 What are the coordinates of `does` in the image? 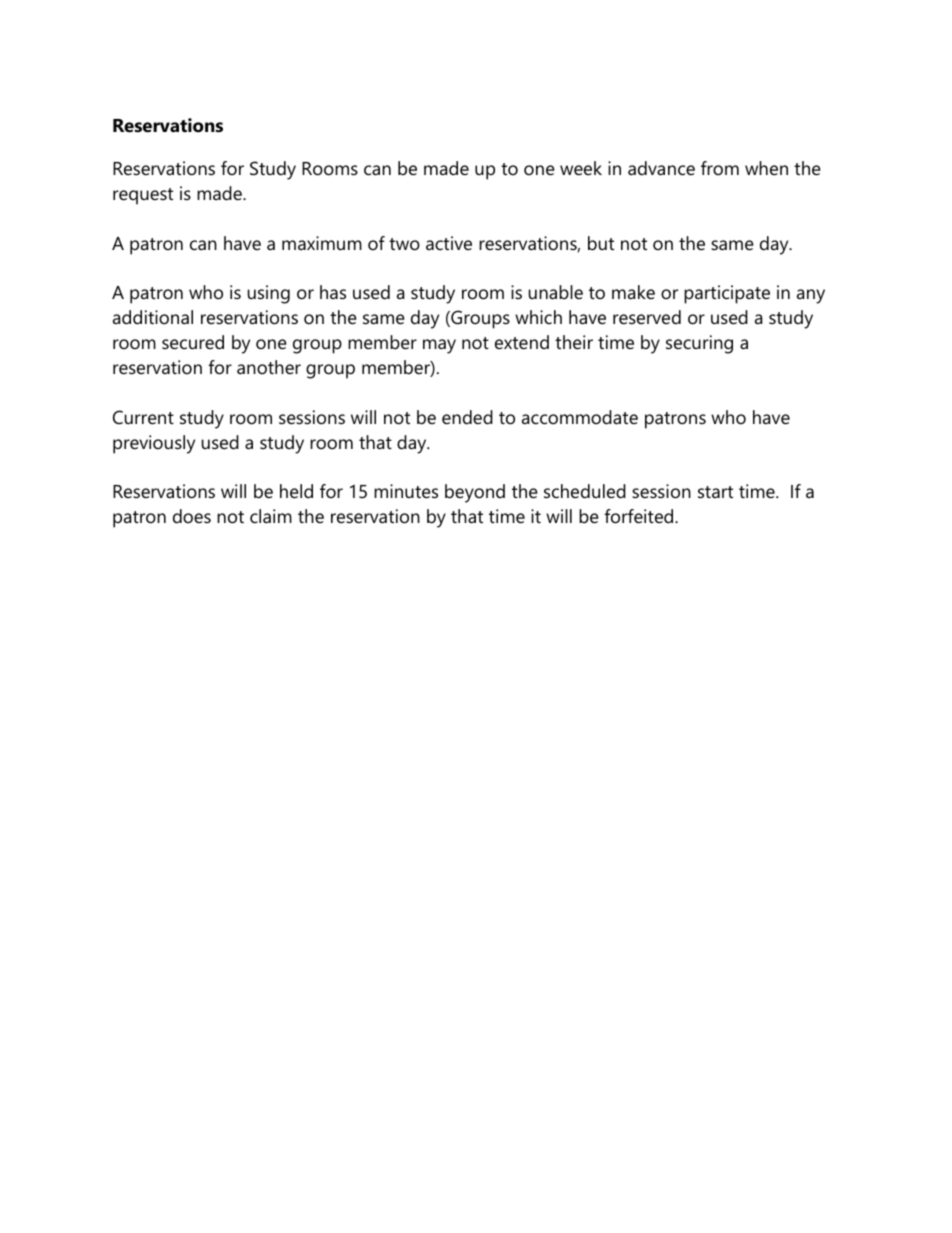 It's located at (192, 516).
